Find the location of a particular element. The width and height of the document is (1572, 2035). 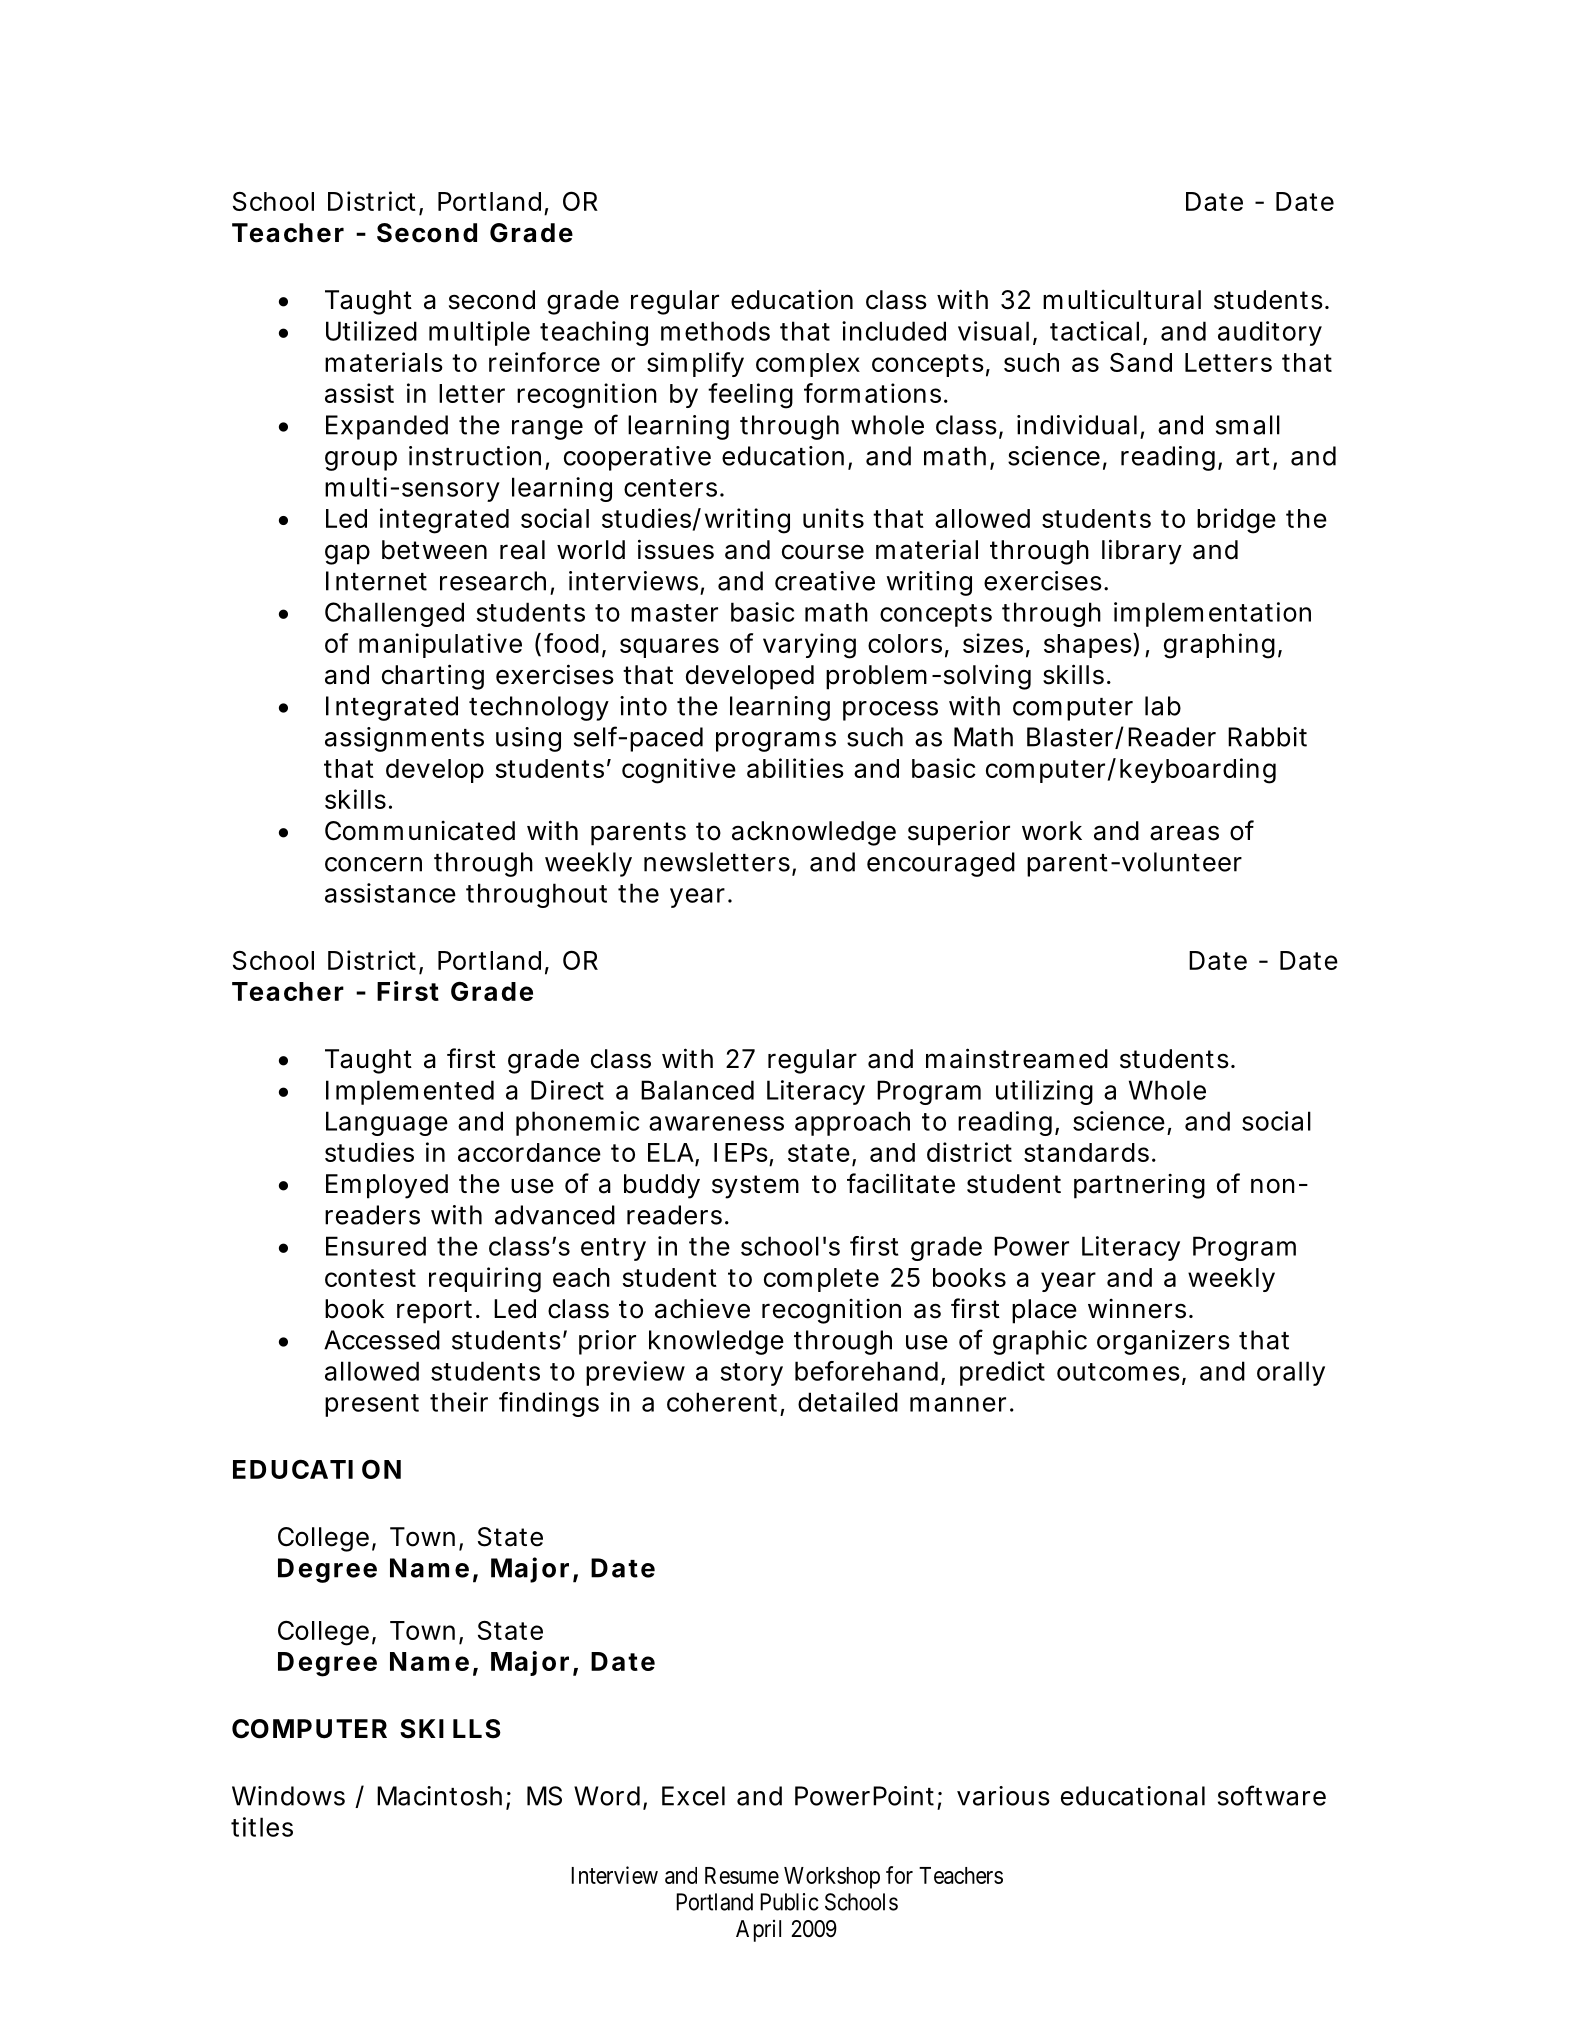

concern is located at coordinates (373, 864).
